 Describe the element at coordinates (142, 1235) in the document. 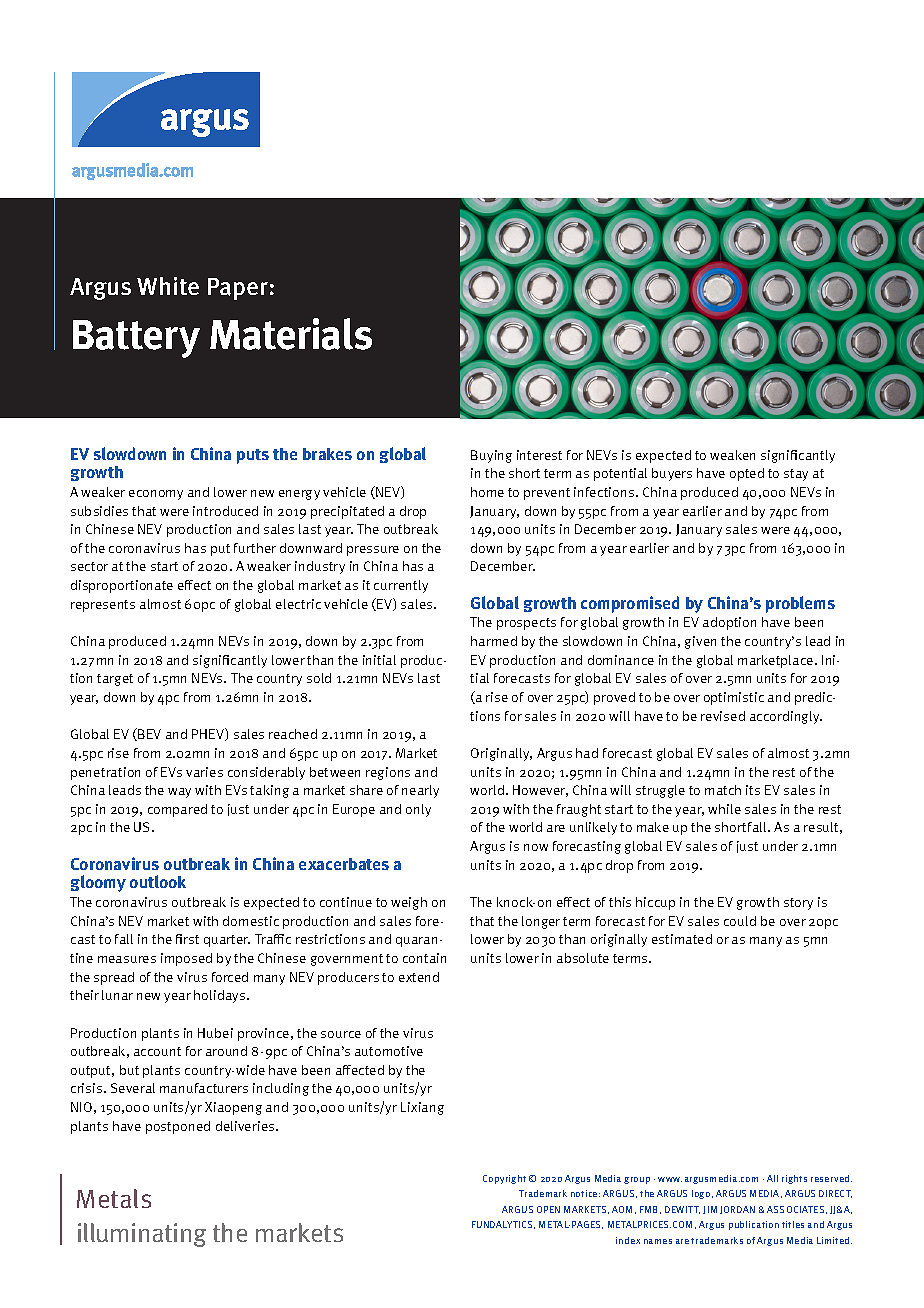

I see `illuminating` at that location.
